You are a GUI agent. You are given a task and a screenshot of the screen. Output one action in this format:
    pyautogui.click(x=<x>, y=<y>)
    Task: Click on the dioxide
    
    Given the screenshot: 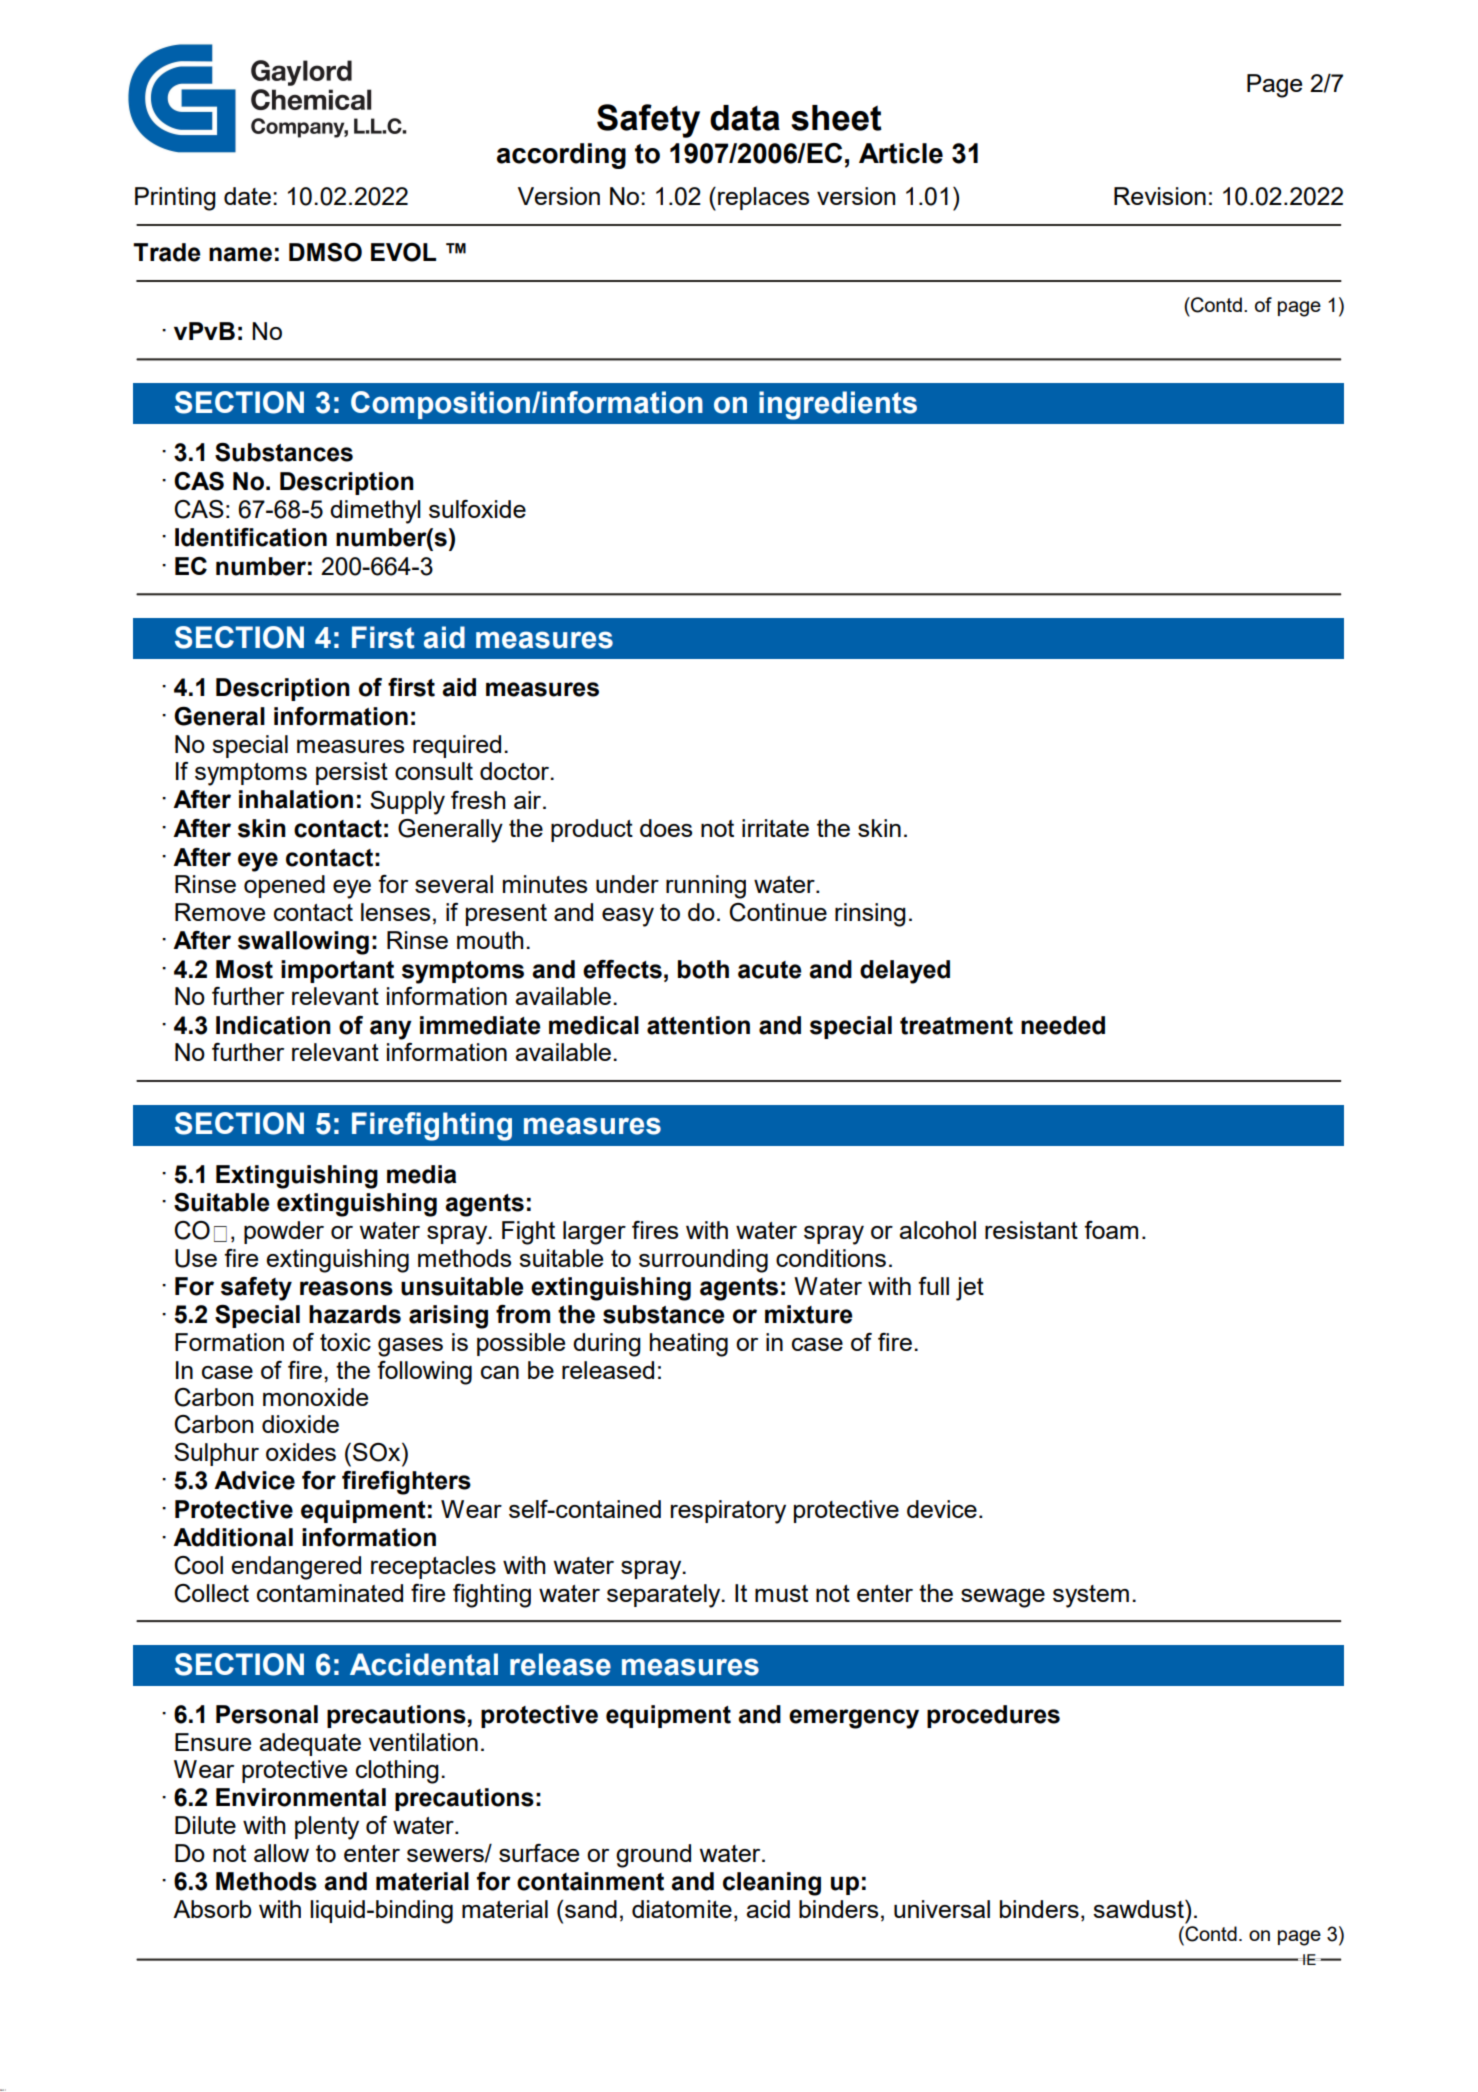 What is the action you would take?
    pyautogui.click(x=300, y=1424)
